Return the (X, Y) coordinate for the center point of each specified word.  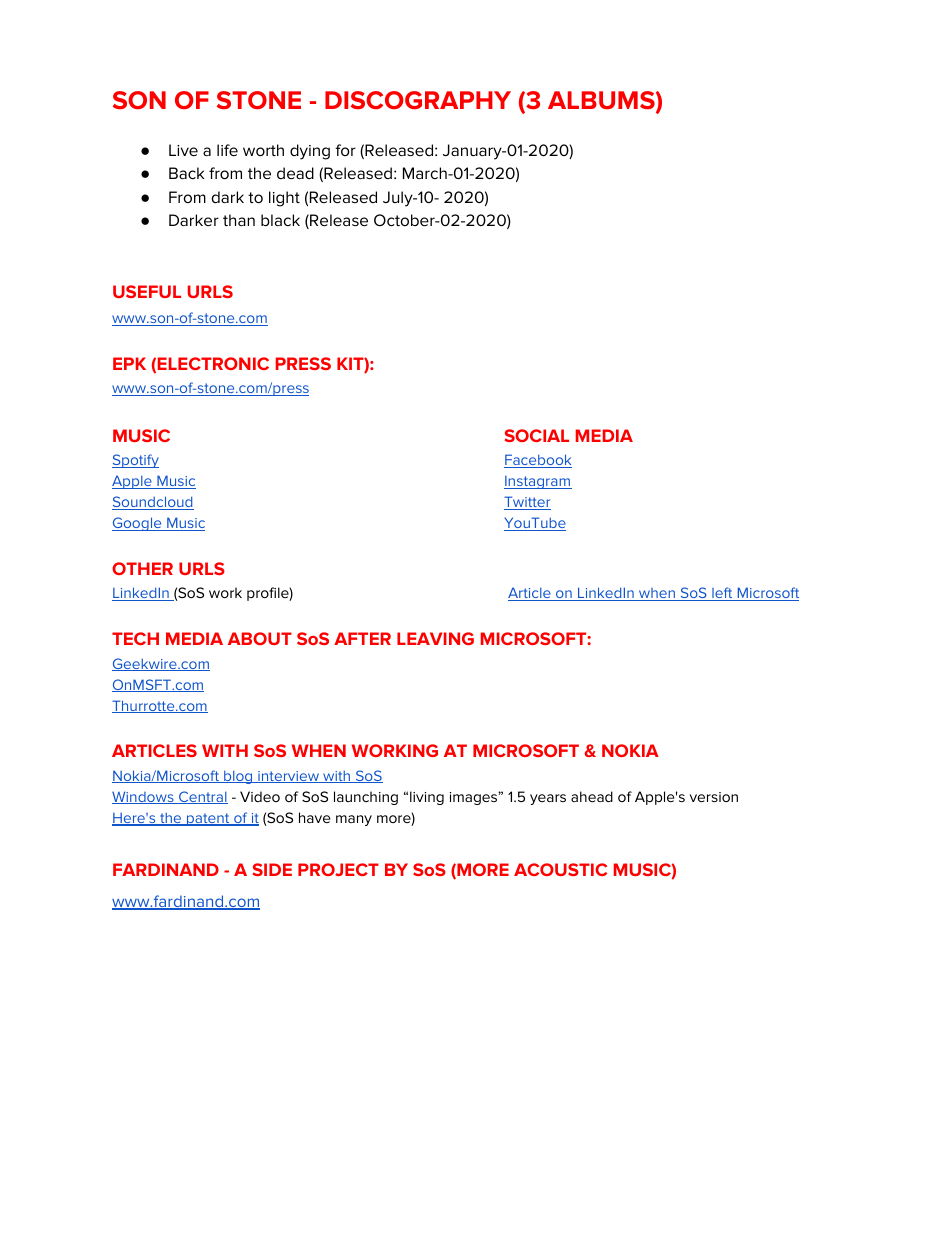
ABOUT (260, 638)
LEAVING (435, 638)
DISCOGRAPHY (418, 100)
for (345, 150)
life (227, 150)
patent (208, 819)
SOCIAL (537, 435)
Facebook (538, 461)
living (427, 798)
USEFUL (147, 291)
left (722, 594)
